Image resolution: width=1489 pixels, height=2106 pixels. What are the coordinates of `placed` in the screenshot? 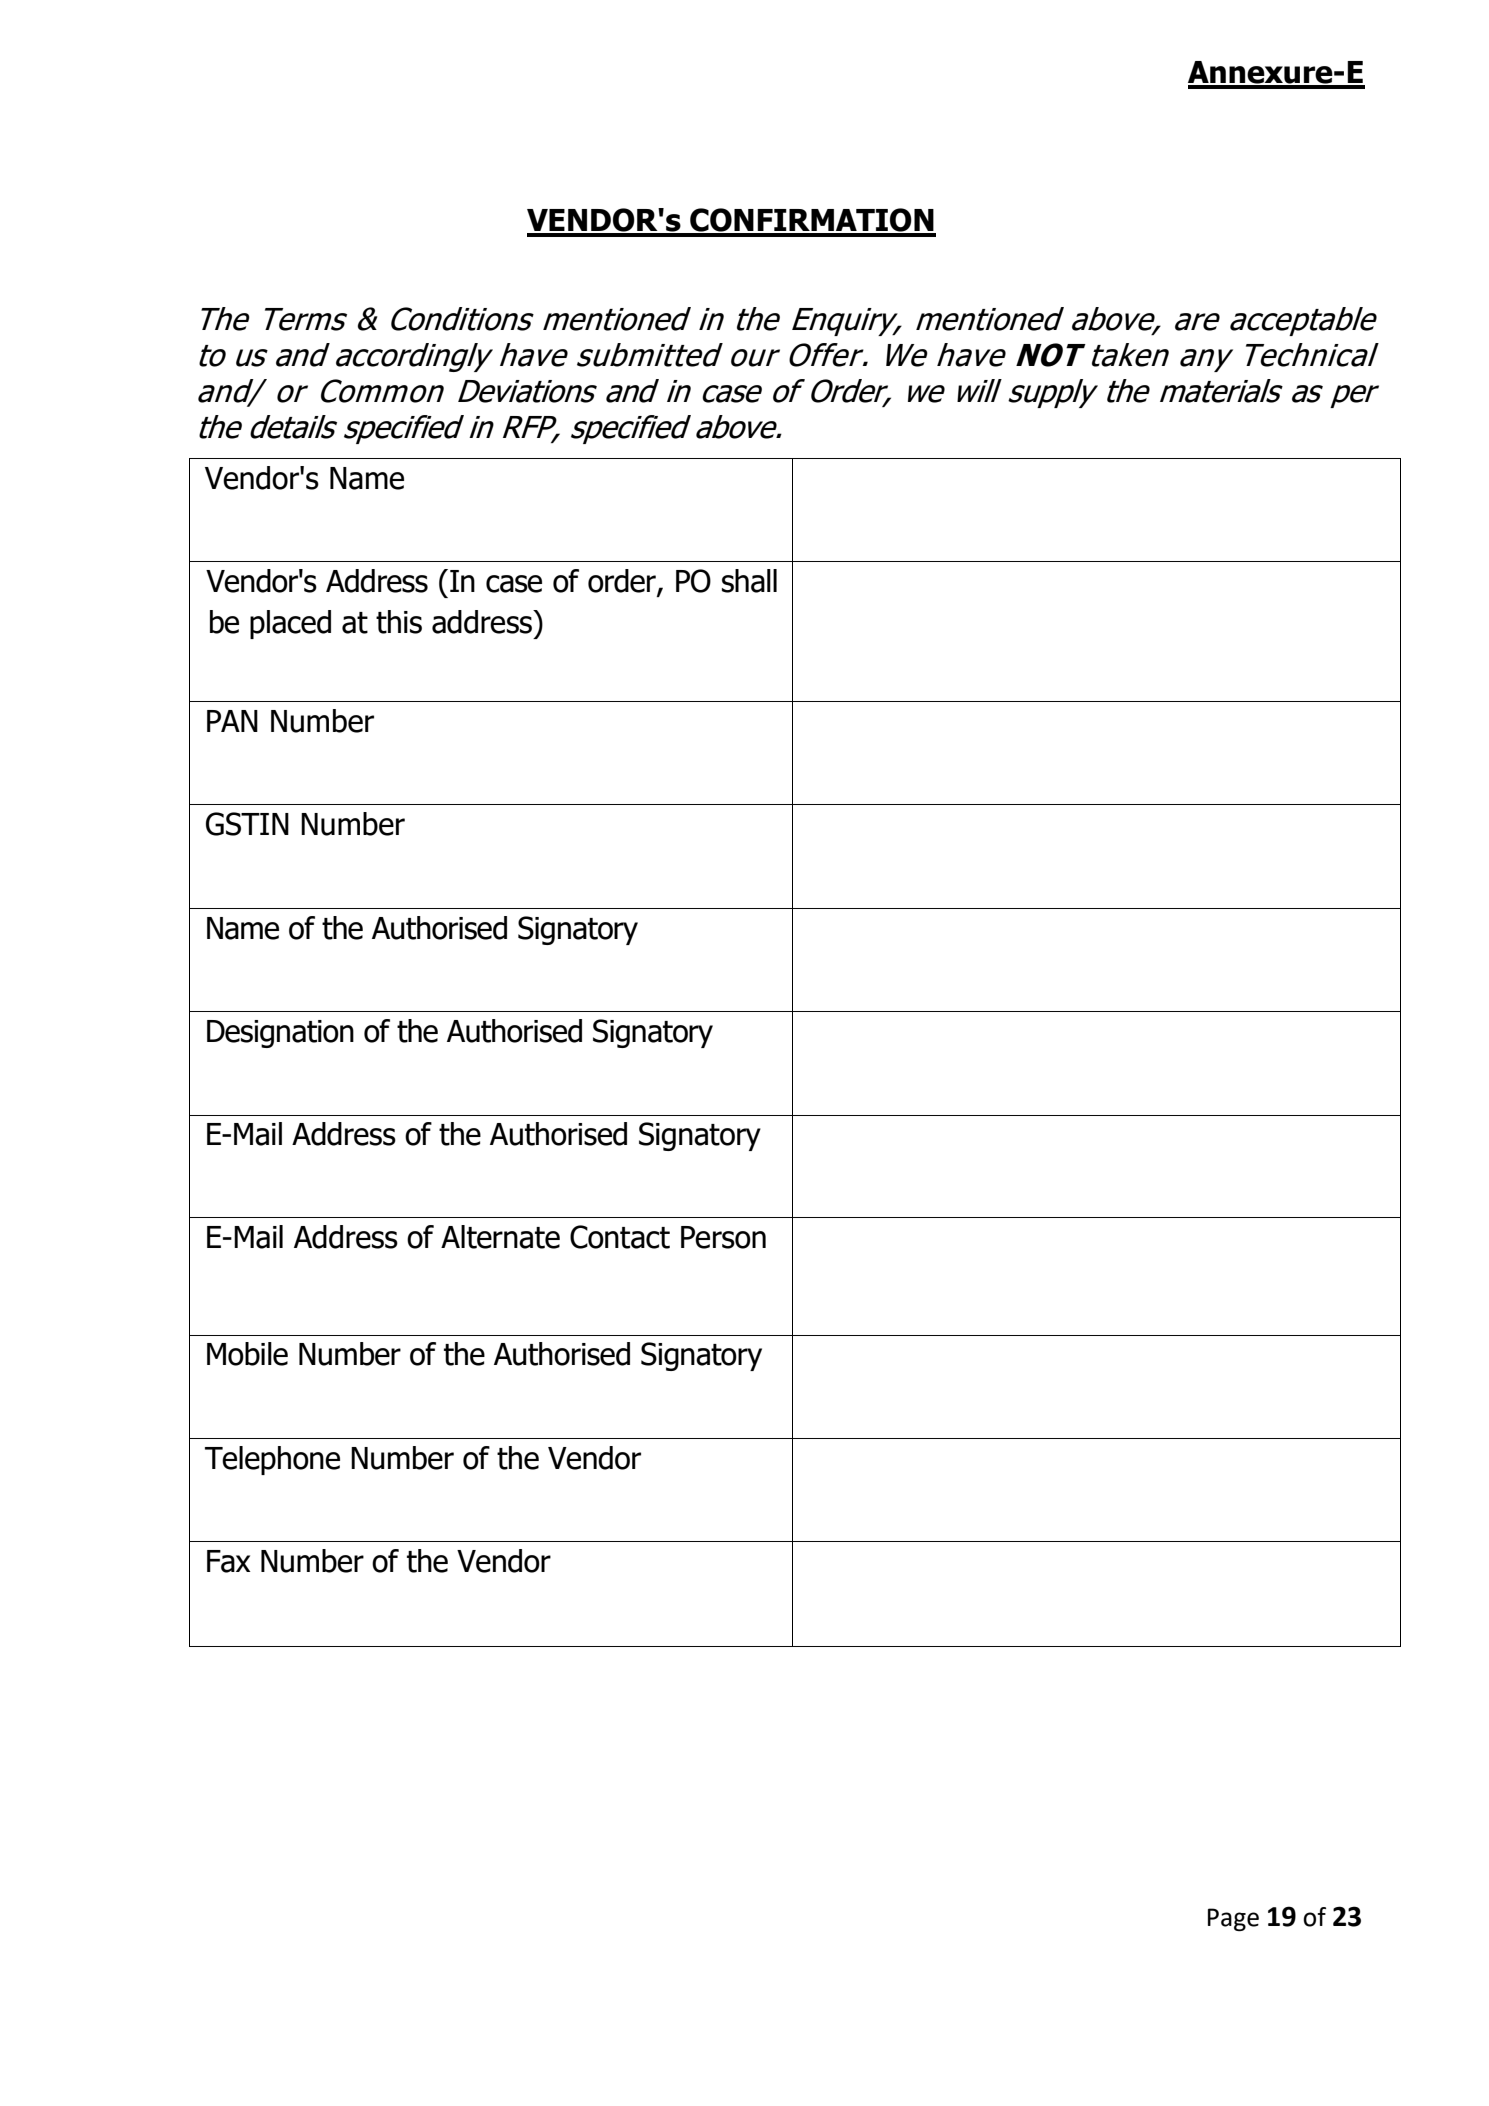 It's located at (290, 624).
